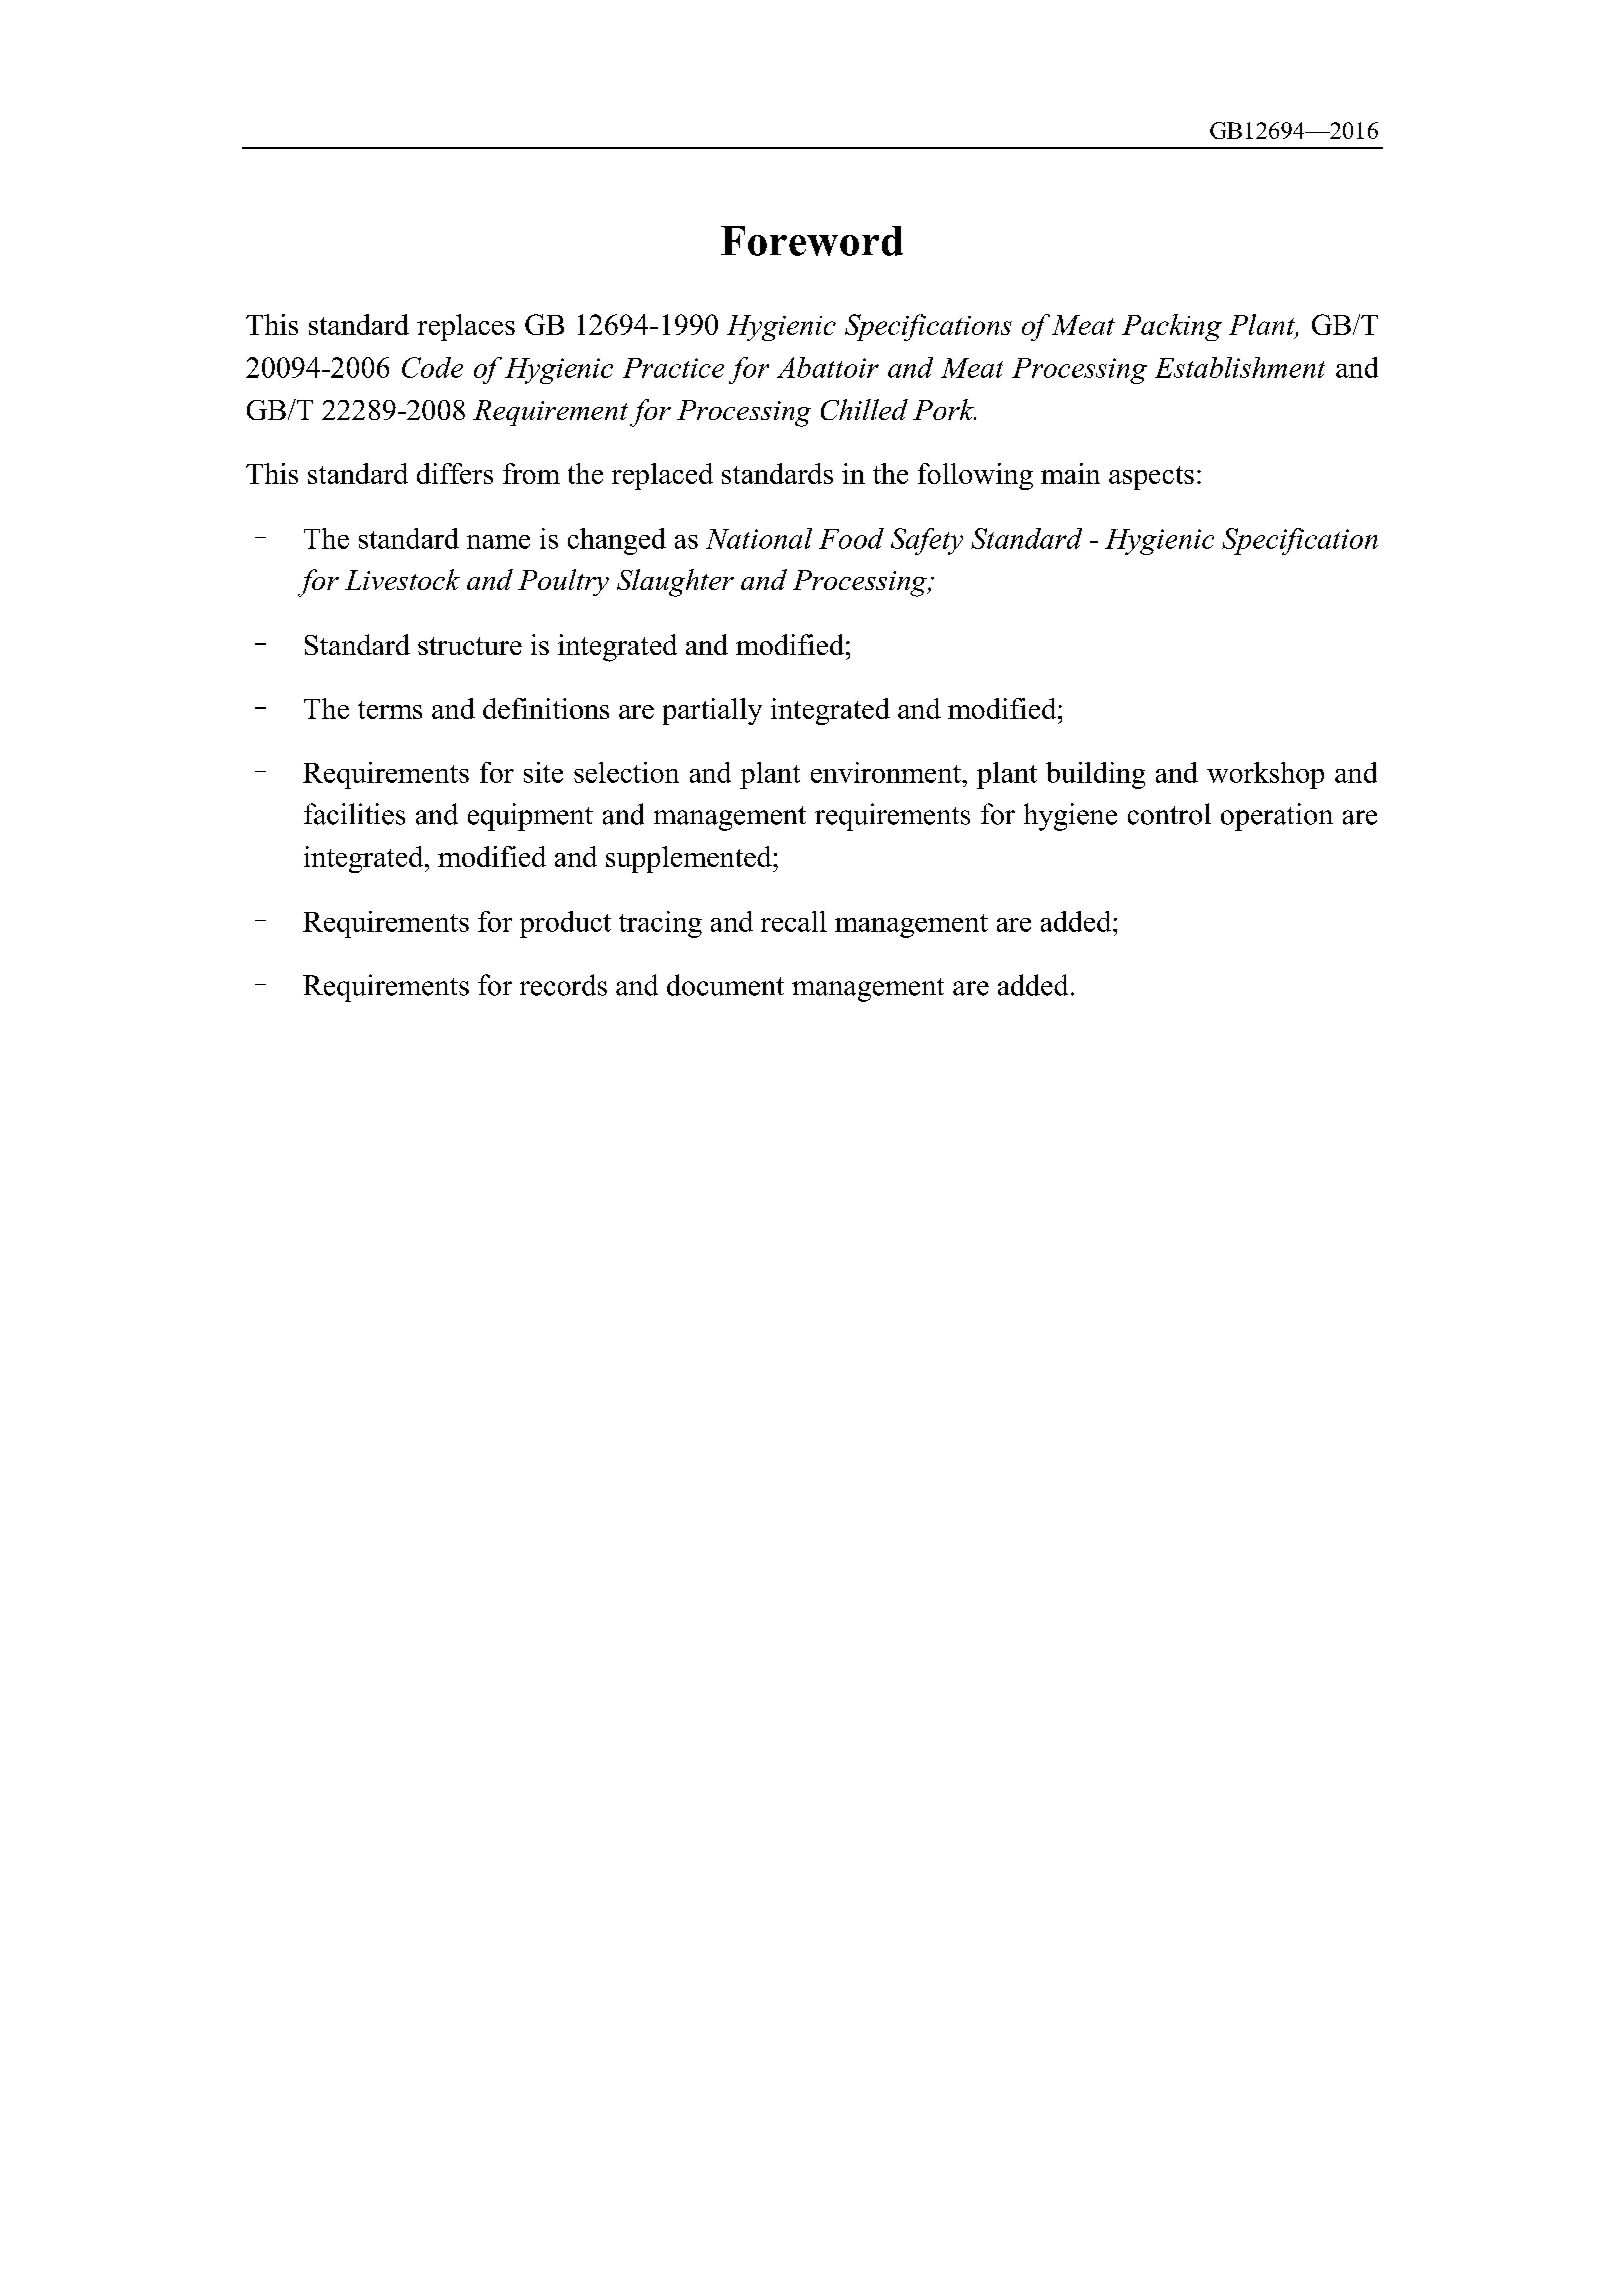 Image resolution: width=1624 pixels, height=2296 pixels. What do you see at coordinates (1169, 814) in the image?
I see `control` at bounding box center [1169, 814].
